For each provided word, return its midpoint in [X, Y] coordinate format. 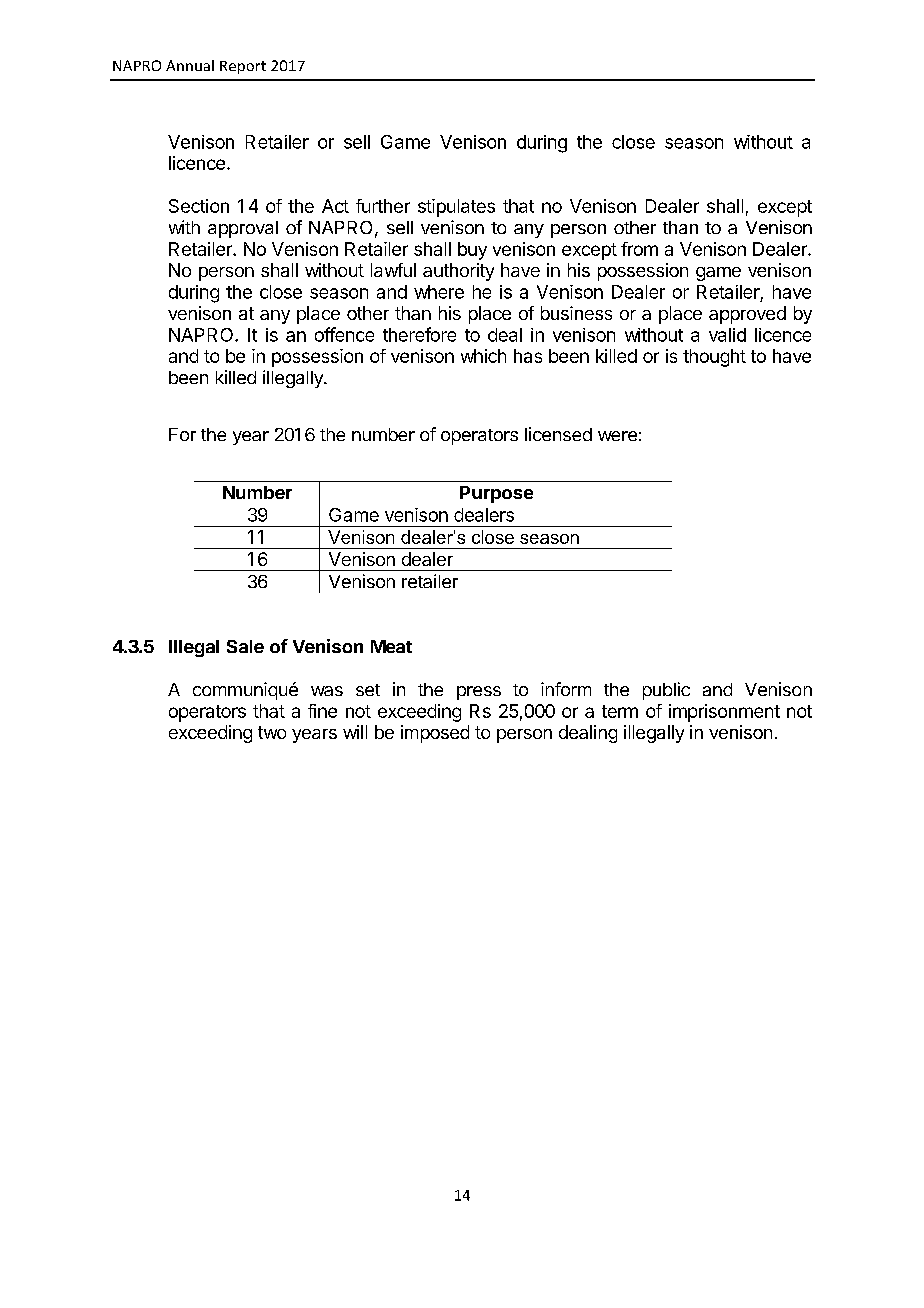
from [639, 249]
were [617, 436]
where [439, 292]
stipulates [456, 208]
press [479, 693]
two [272, 732]
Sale [245, 646]
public [666, 691]
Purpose [496, 494]
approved [747, 315]
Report [243, 67]
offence [344, 334]
